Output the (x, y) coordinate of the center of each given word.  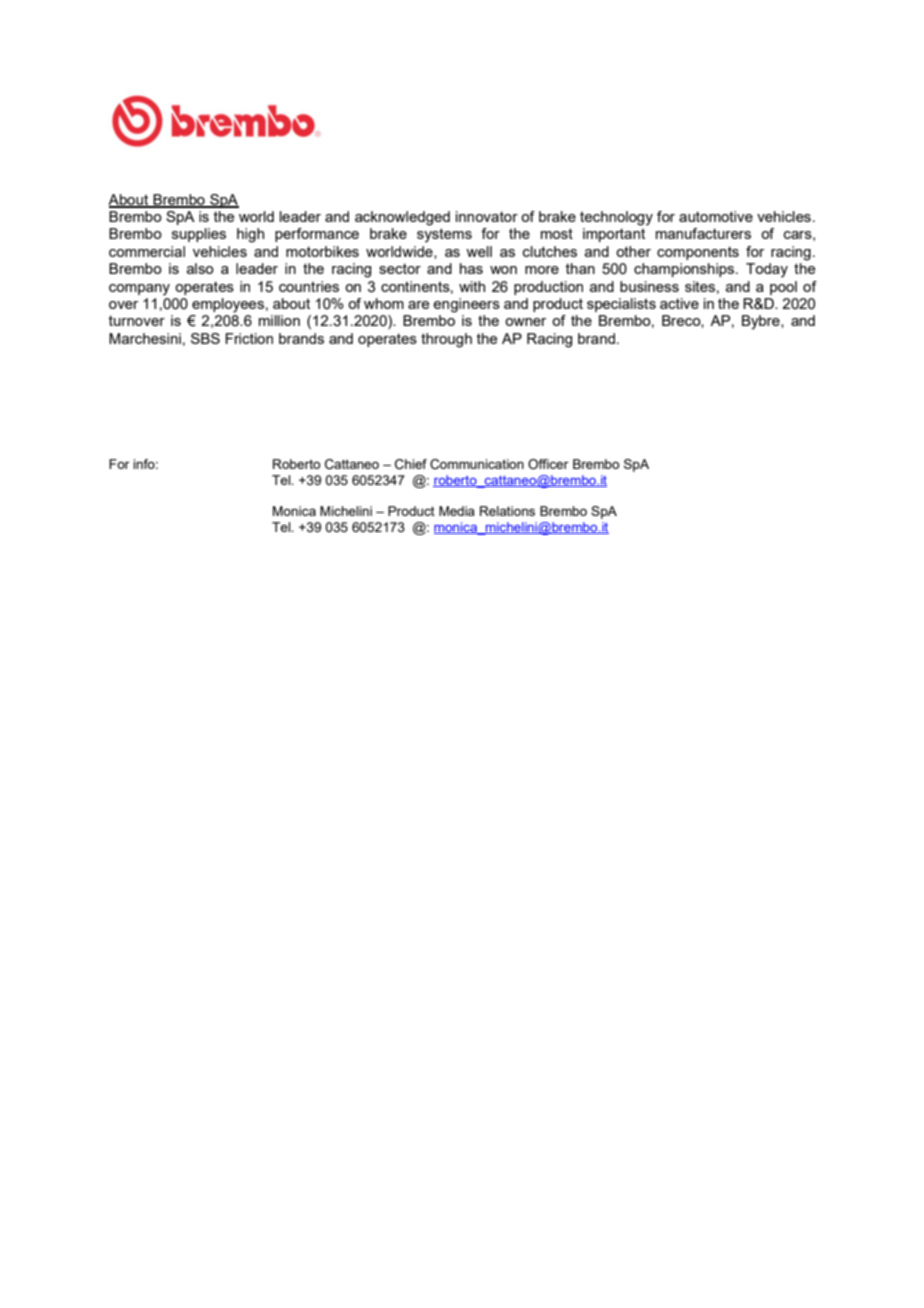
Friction (249, 338)
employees (228, 305)
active (679, 303)
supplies (199, 235)
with (472, 286)
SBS (205, 338)
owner (525, 322)
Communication (477, 464)
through (446, 340)
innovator (487, 216)
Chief (411, 464)
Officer (548, 464)
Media (457, 511)
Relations (507, 511)
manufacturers (703, 233)
